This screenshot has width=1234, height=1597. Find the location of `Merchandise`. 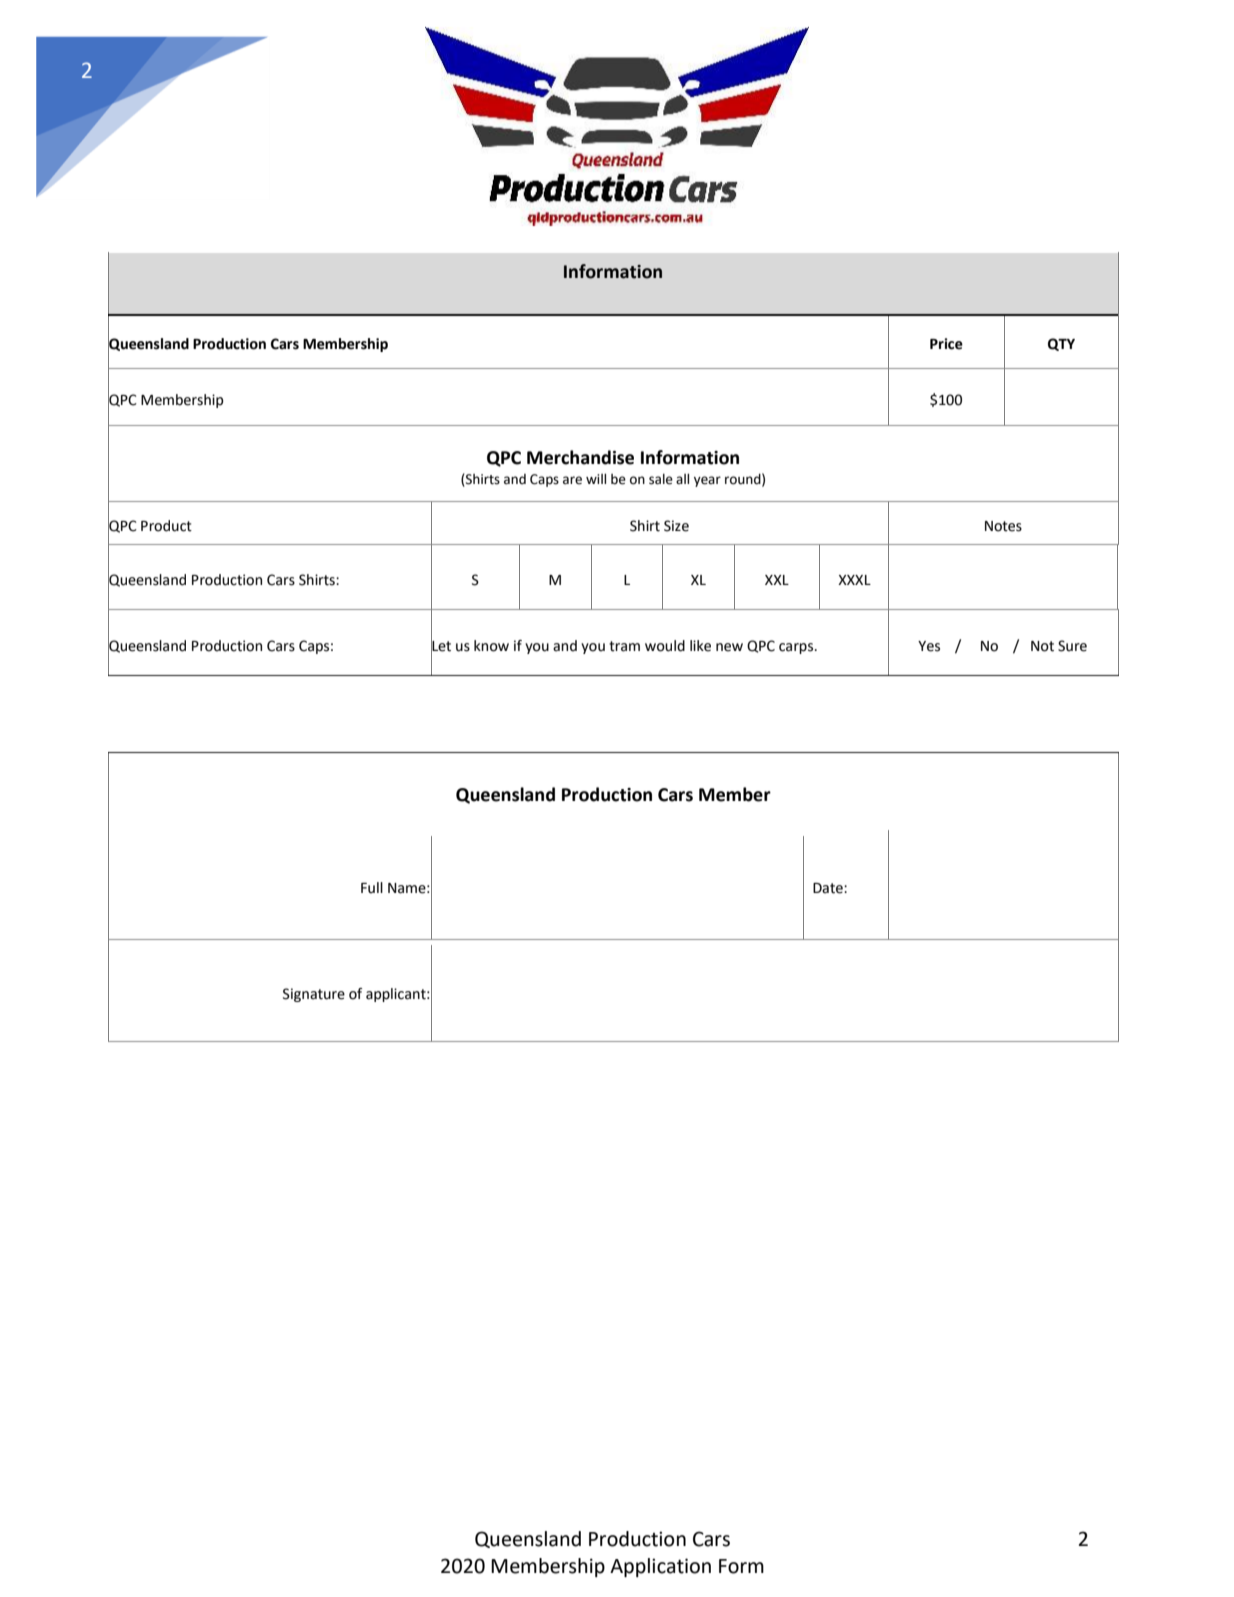

Merchandise is located at coordinates (580, 457).
